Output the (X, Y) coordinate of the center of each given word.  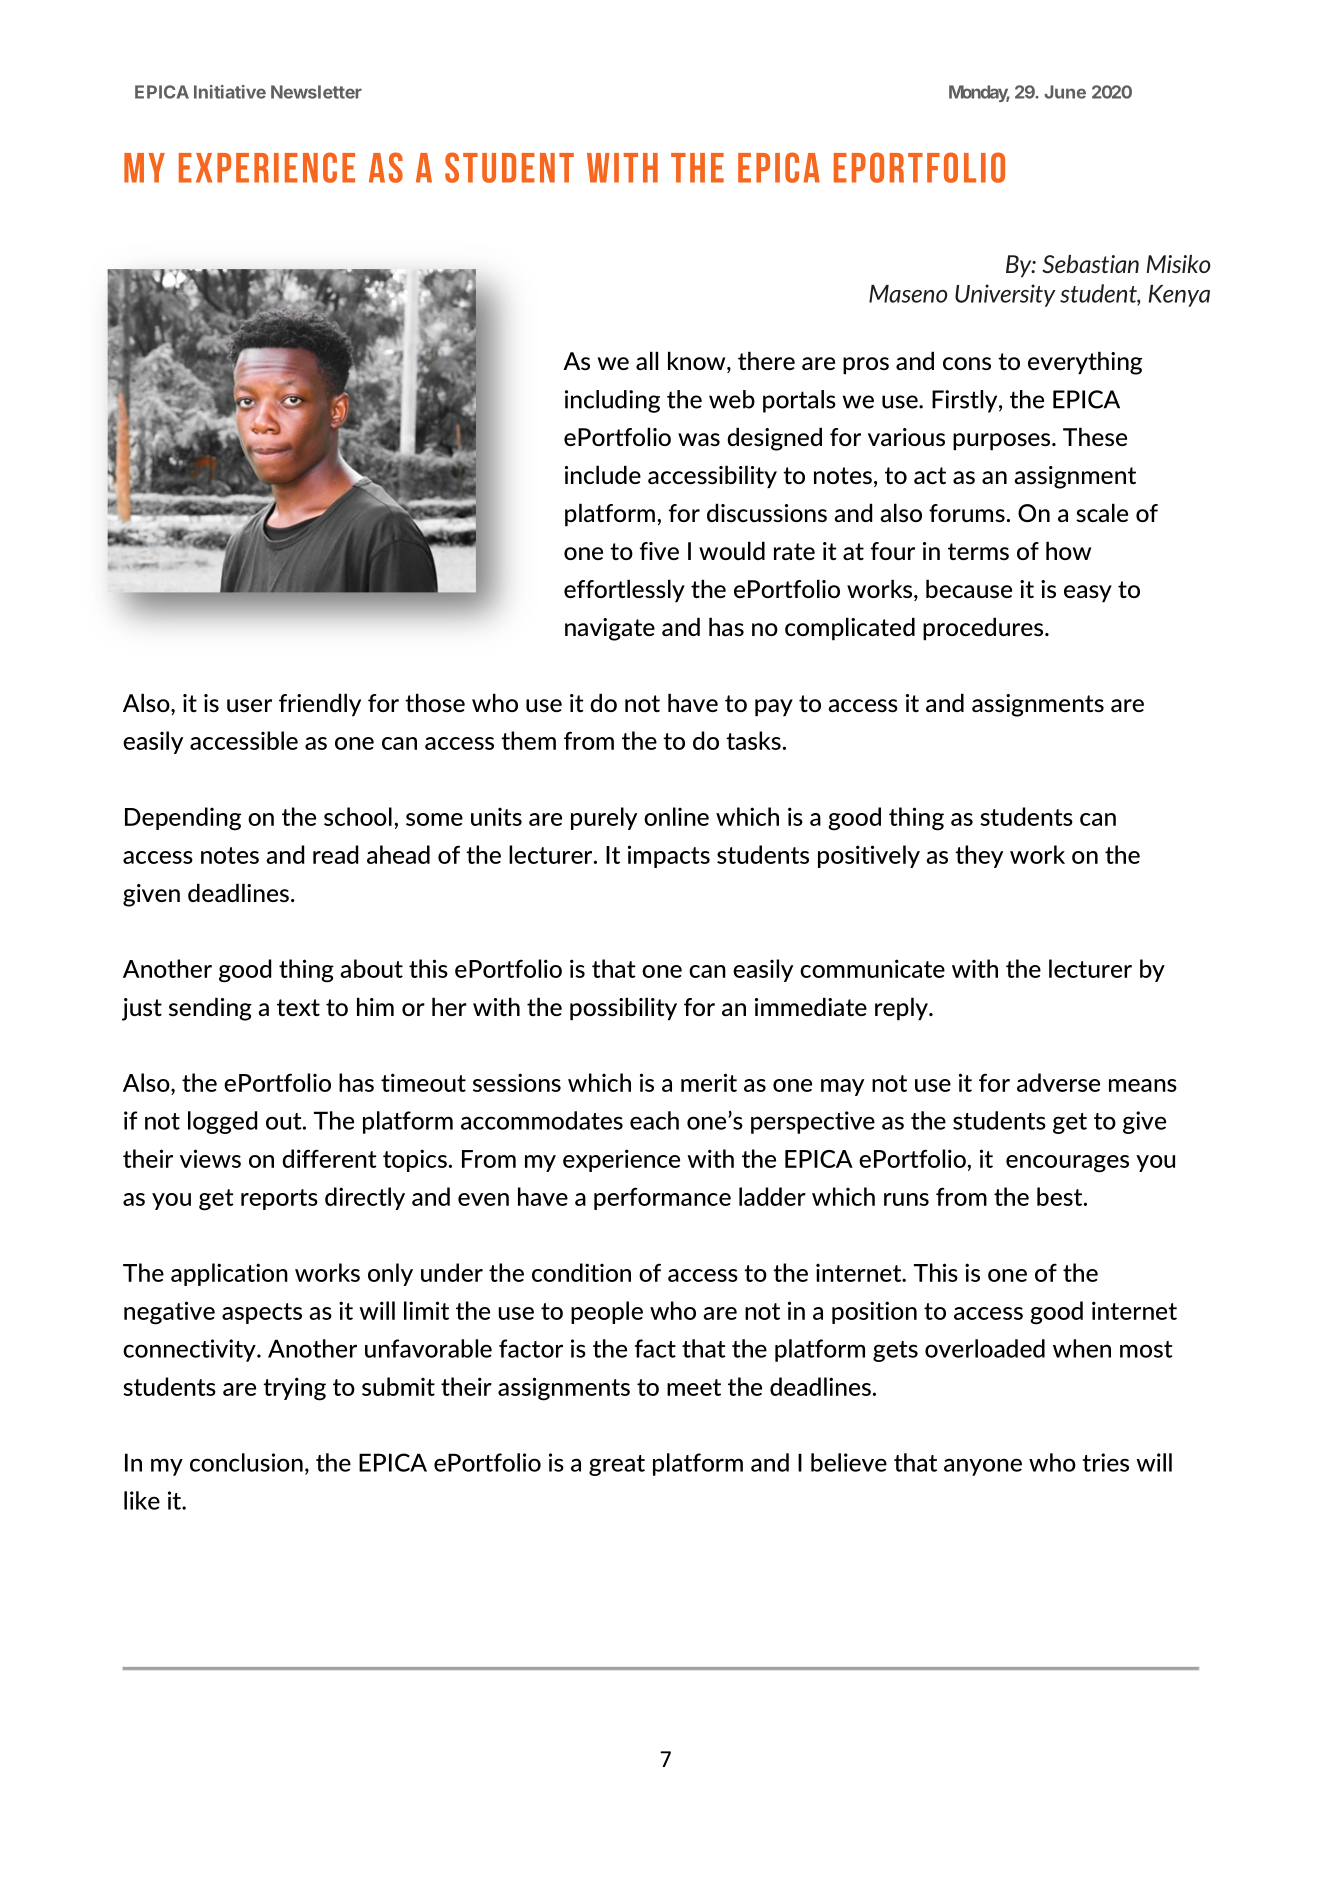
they (979, 856)
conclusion (246, 1462)
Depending (183, 819)
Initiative (230, 92)
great (617, 1465)
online (676, 816)
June (1065, 92)
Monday (979, 93)
